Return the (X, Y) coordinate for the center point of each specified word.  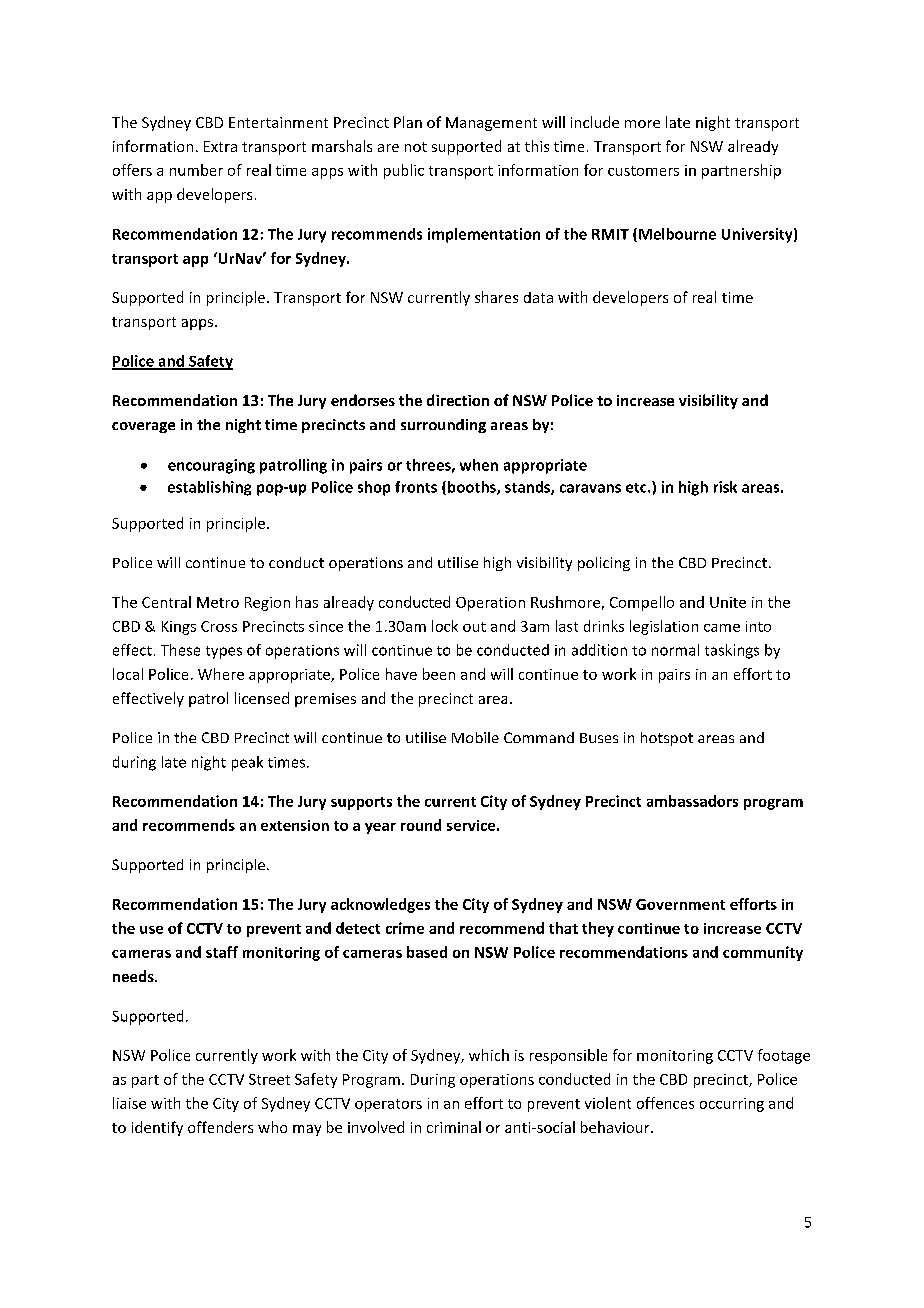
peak (247, 763)
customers (643, 171)
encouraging (211, 466)
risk (725, 487)
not (416, 147)
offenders (220, 1127)
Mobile (475, 737)
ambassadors (692, 801)
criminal (454, 1127)
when (479, 465)
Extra (220, 146)
